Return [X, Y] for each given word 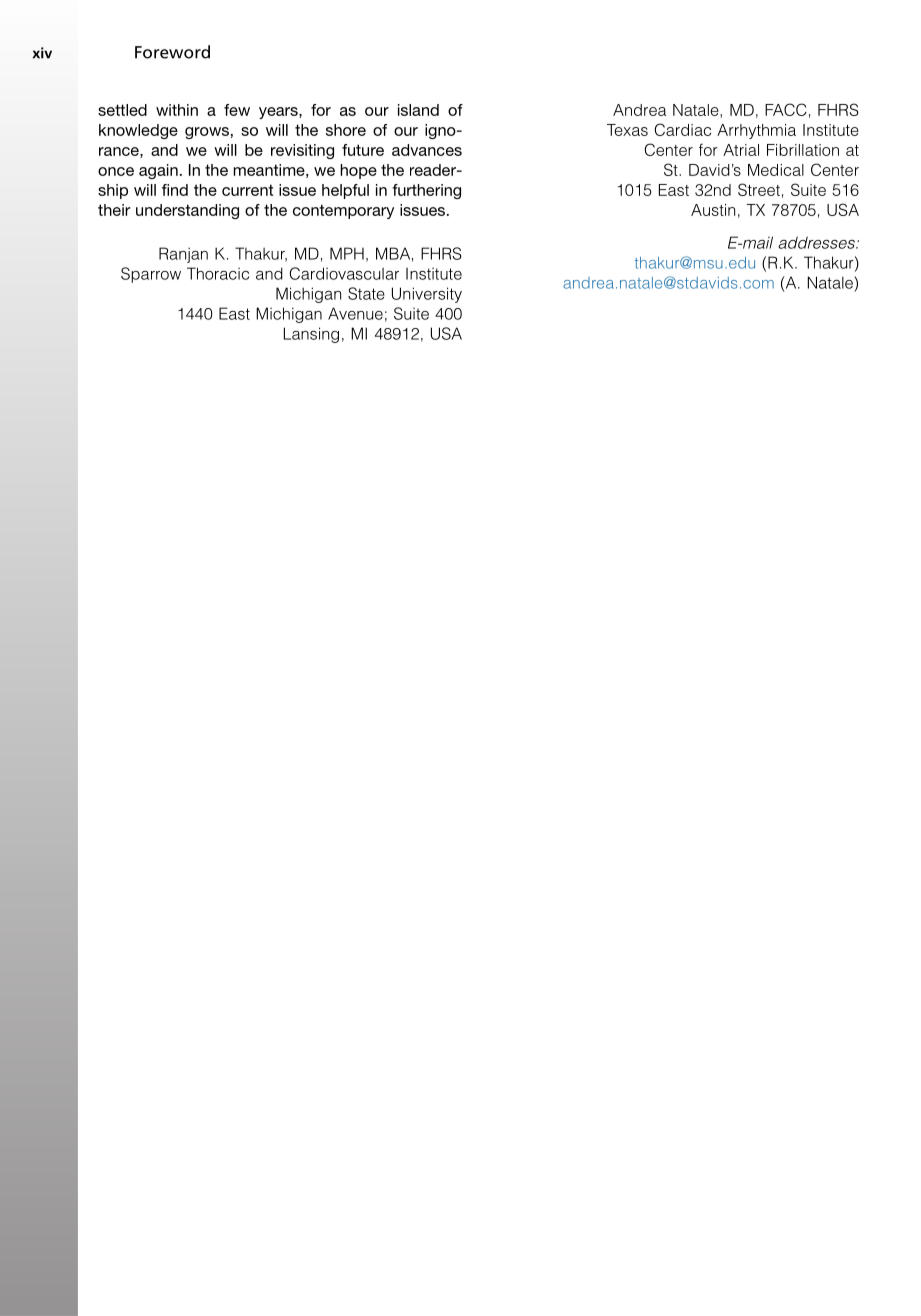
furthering [426, 191]
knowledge [138, 131]
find [175, 190]
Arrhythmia [756, 131]
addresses [817, 242]
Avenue [355, 313]
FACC [786, 109]
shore [346, 130]
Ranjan [183, 255]
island [418, 110]
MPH [347, 253]
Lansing [311, 335]
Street [759, 189]
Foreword [172, 52]
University [427, 295]
